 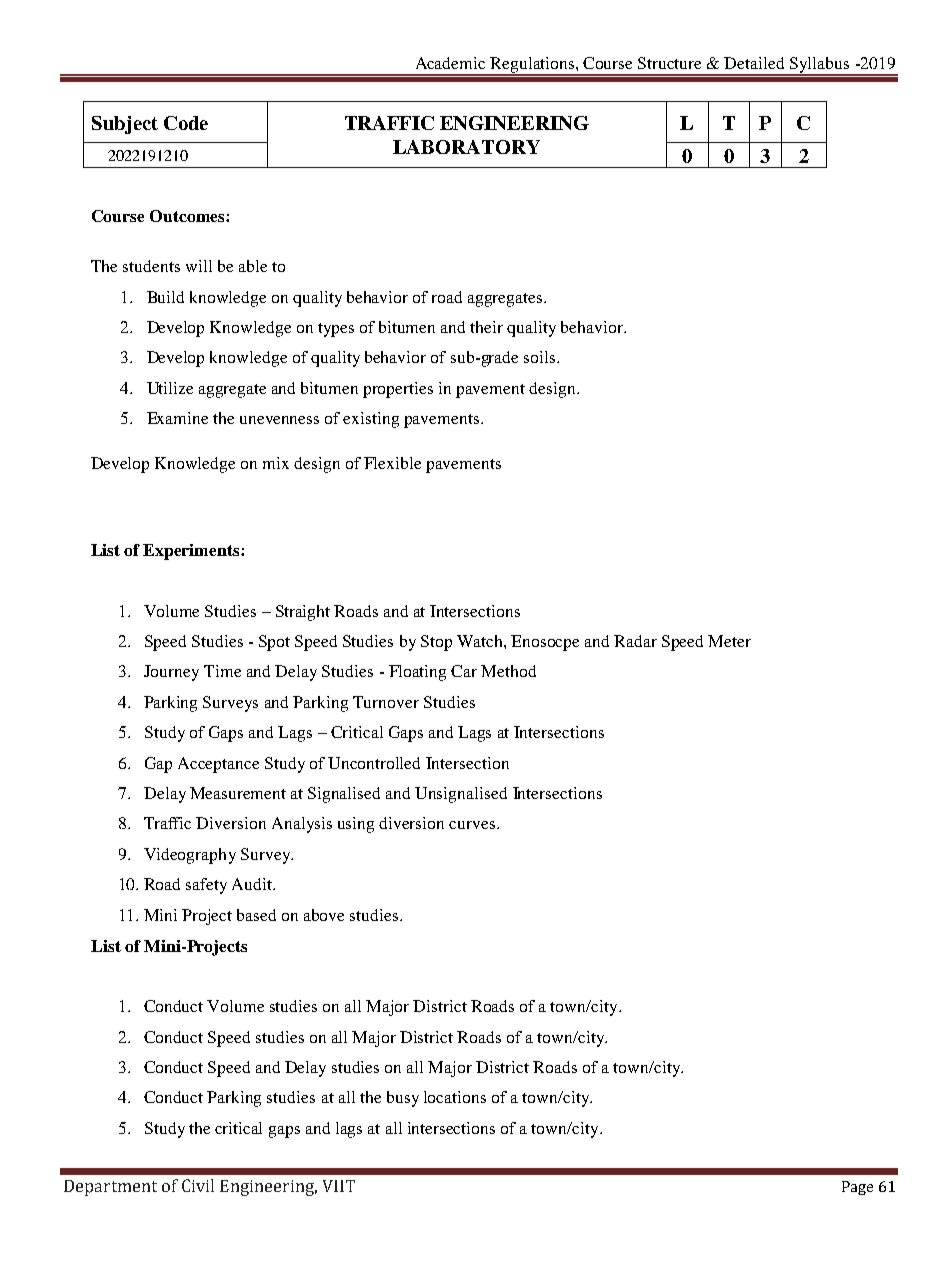 I want to click on safety, so click(x=206, y=886).
